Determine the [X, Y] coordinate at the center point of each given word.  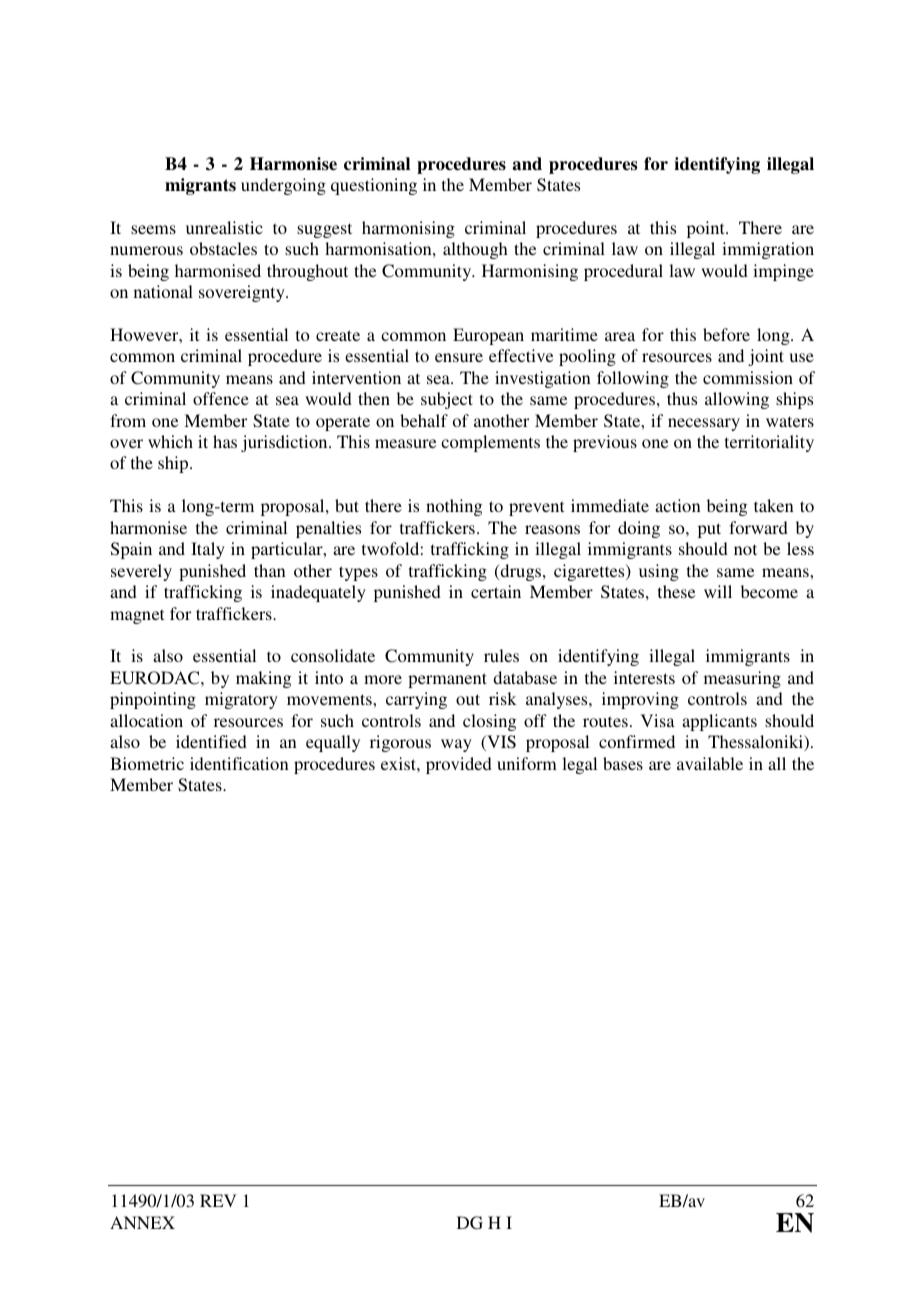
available [710, 763]
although [475, 250]
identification [239, 763]
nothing [454, 507]
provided [459, 765]
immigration [768, 250]
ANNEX [142, 1222]
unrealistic [224, 227]
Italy [208, 550]
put [709, 530]
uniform [527, 763]
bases [623, 763]
